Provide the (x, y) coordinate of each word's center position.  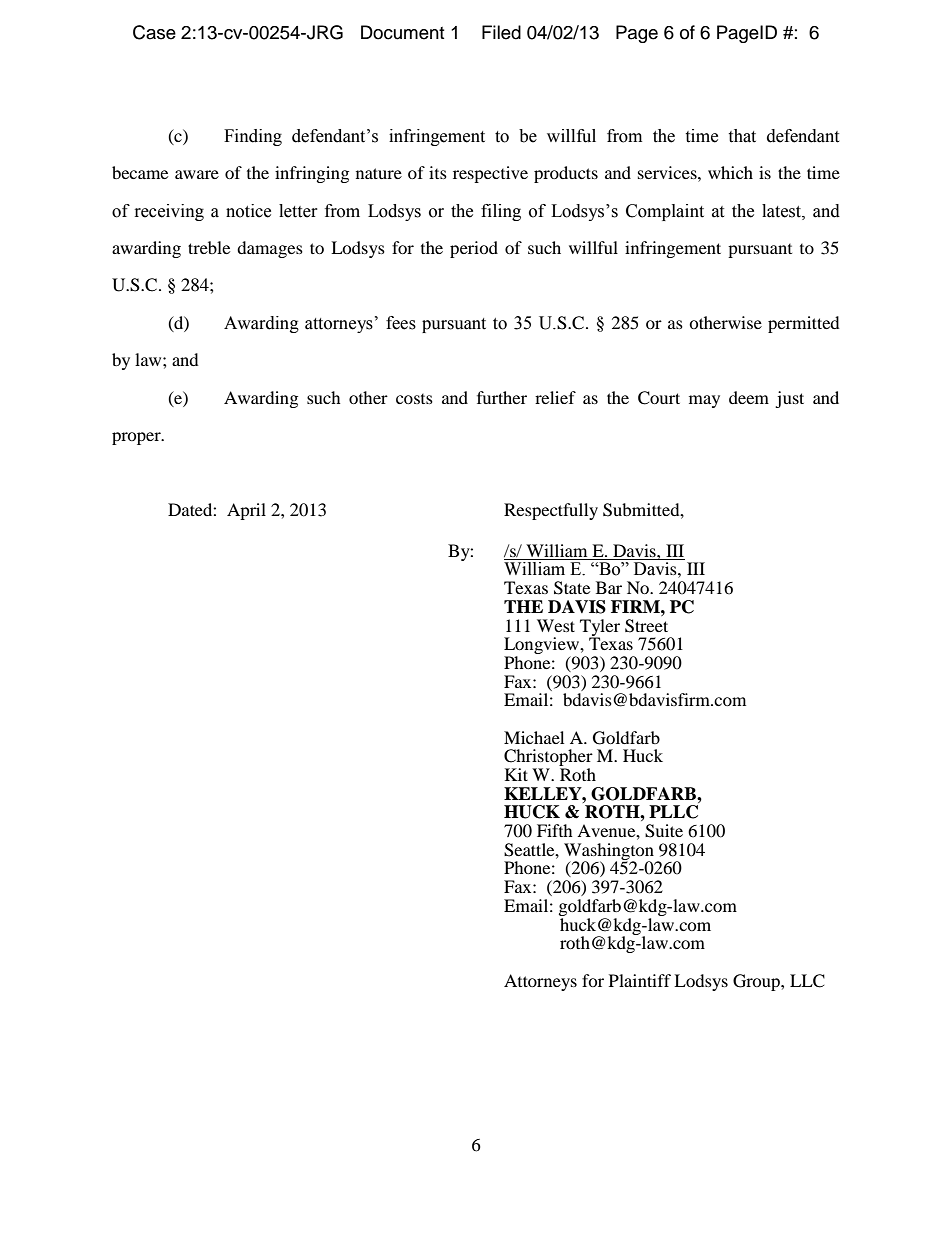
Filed (501, 32)
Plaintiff (640, 980)
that (742, 136)
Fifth (555, 830)
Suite (664, 831)
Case (154, 32)
